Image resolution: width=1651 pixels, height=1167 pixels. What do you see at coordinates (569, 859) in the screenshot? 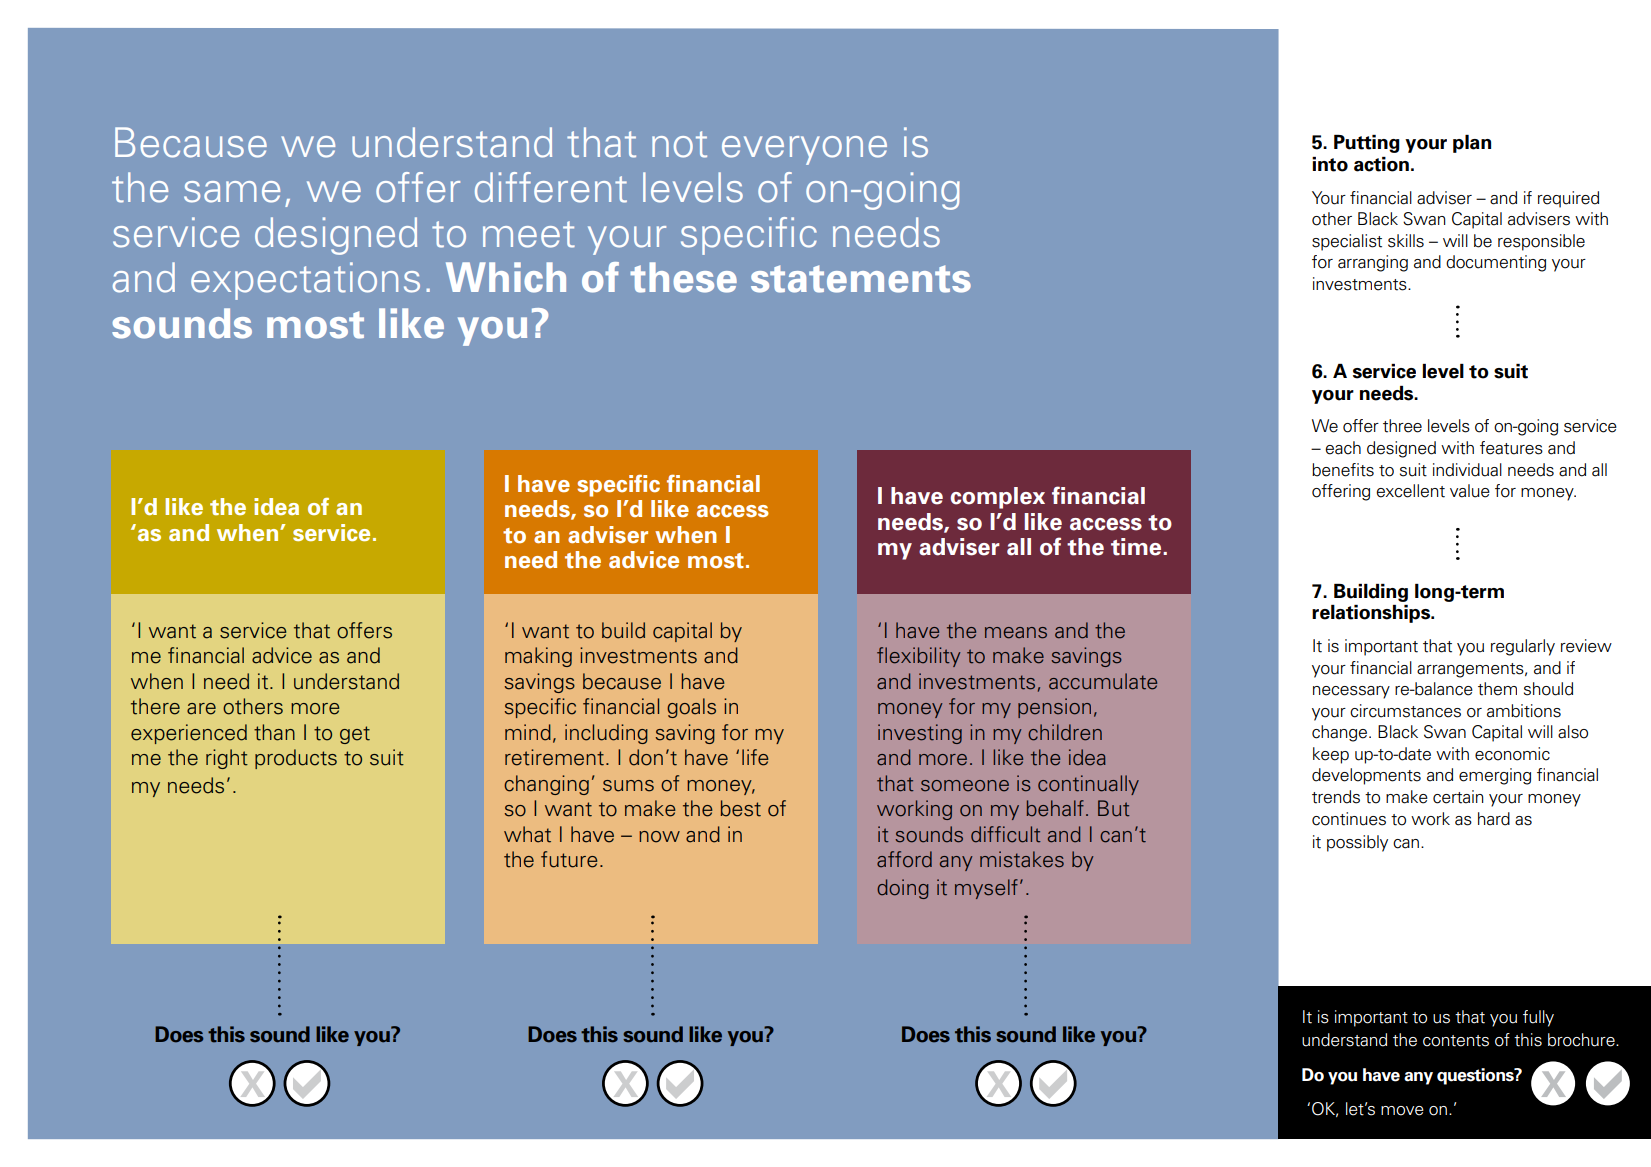
I see `future` at bounding box center [569, 859].
